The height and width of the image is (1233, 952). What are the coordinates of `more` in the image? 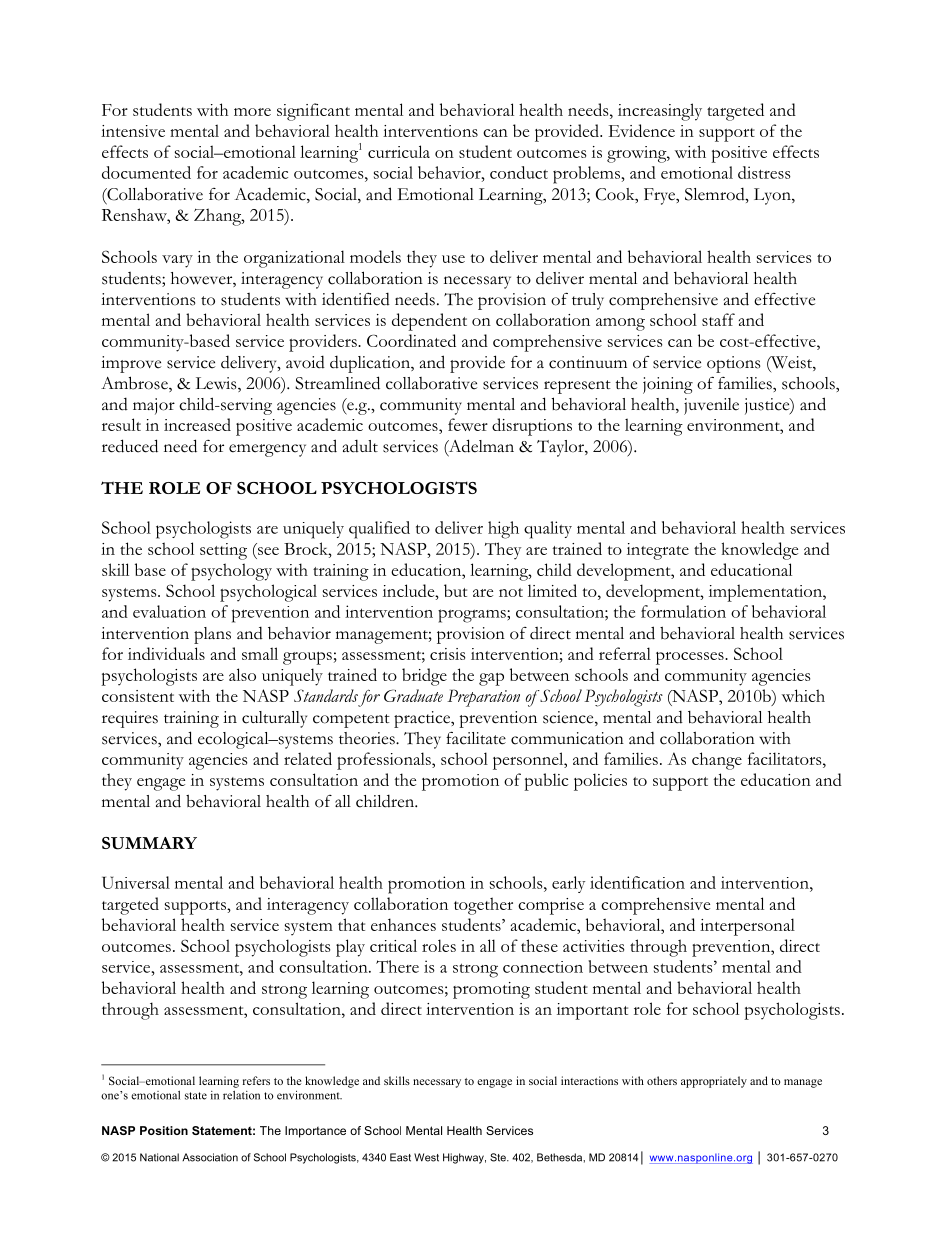 It's located at (252, 112).
